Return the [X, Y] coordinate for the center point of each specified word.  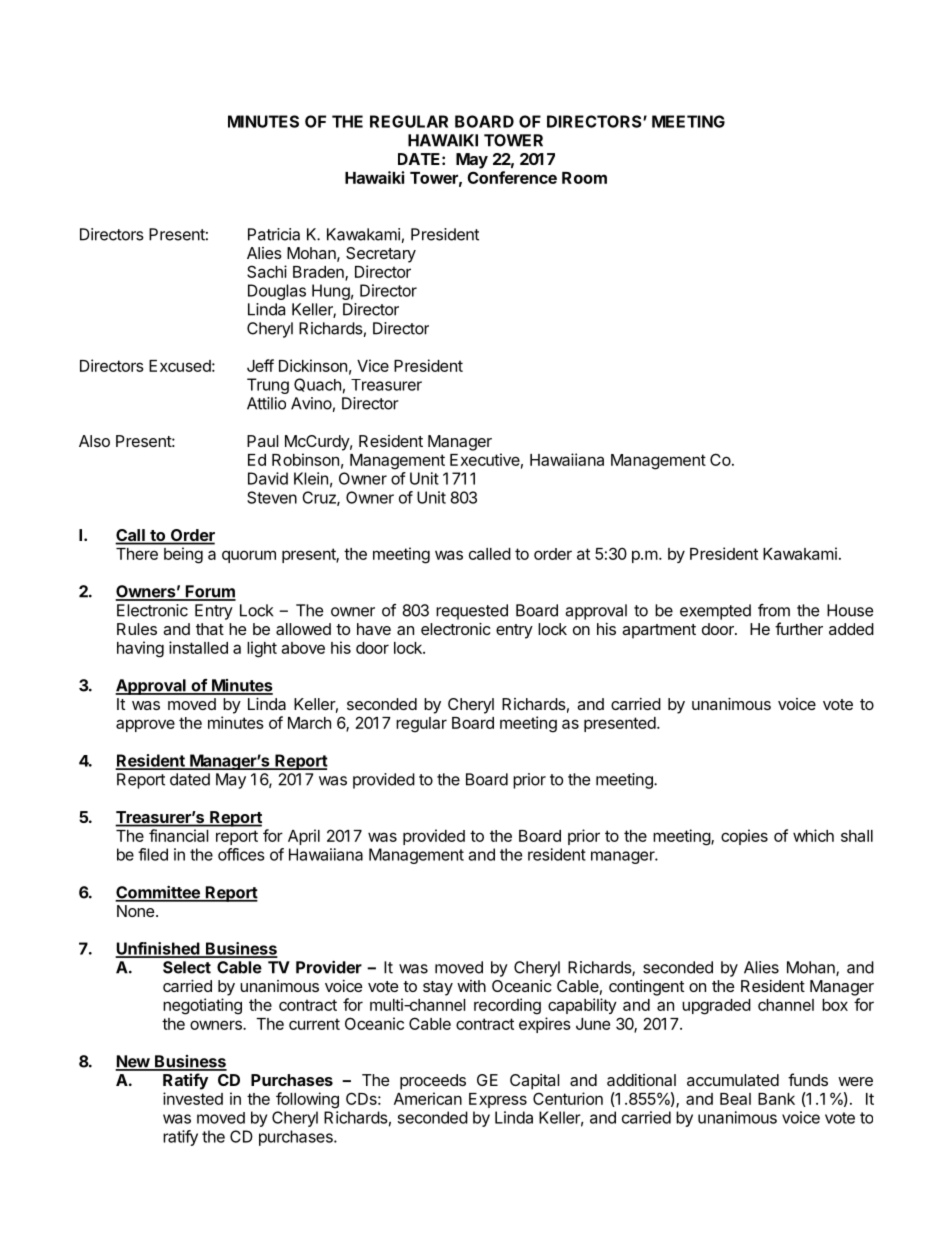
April [304, 837]
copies [744, 837]
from [774, 610]
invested [193, 1098]
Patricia [274, 234]
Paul [262, 441]
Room [584, 178]
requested [472, 612]
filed [153, 854]
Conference [512, 177]
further [799, 628]
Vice [373, 365]
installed [198, 647]
